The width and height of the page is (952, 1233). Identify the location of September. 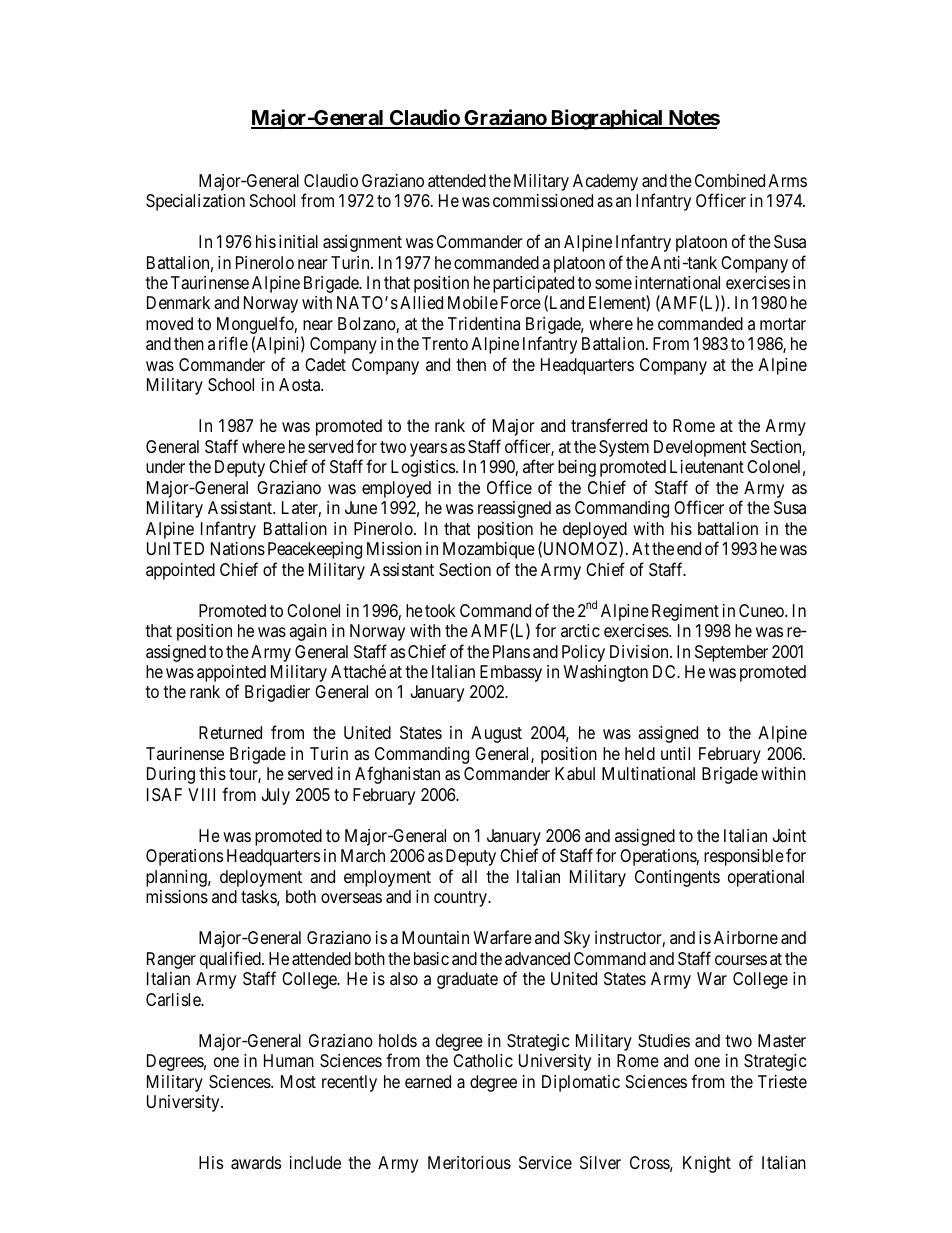
(731, 653).
